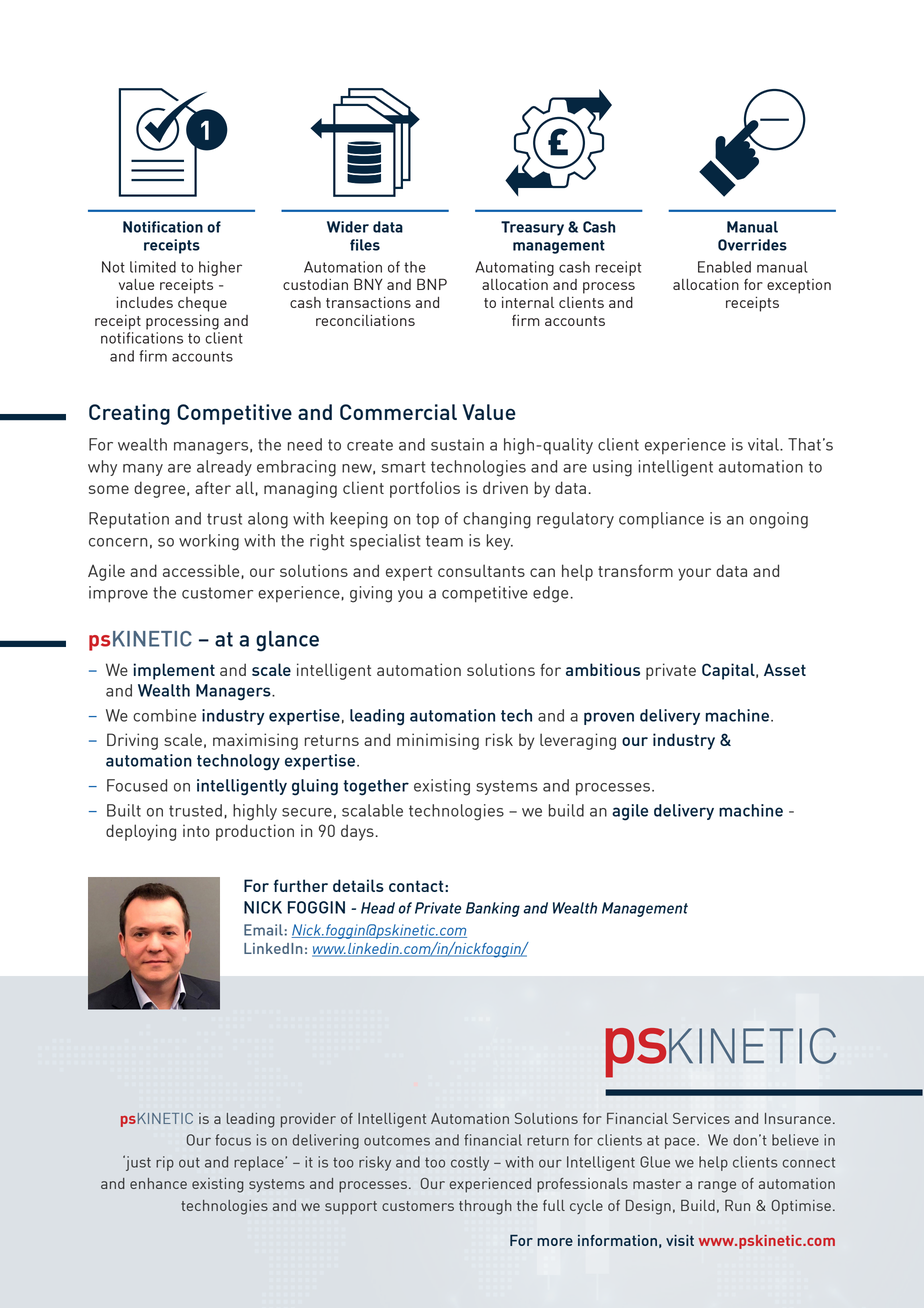 The height and width of the document is (1308, 924). What do you see at coordinates (724, 267) in the document?
I see `Enabled` at bounding box center [724, 267].
